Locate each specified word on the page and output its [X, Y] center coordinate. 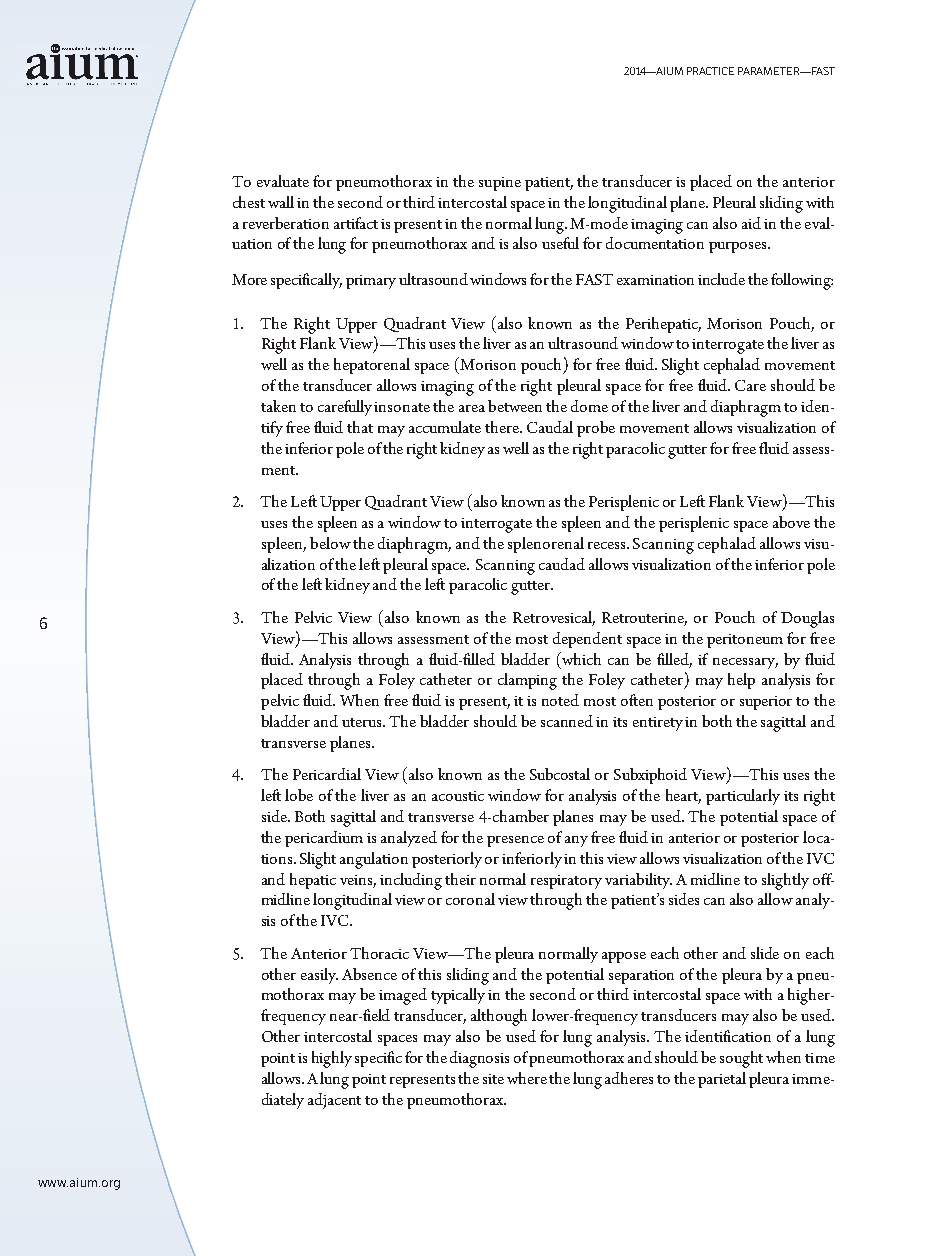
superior [766, 703]
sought [741, 1059]
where [528, 1078]
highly [332, 1059]
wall [281, 202]
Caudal [550, 427]
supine [500, 184]
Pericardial [327, 774]
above [791, 522]
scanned [567, 721]
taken [278, 406]
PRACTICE [710, 71]
